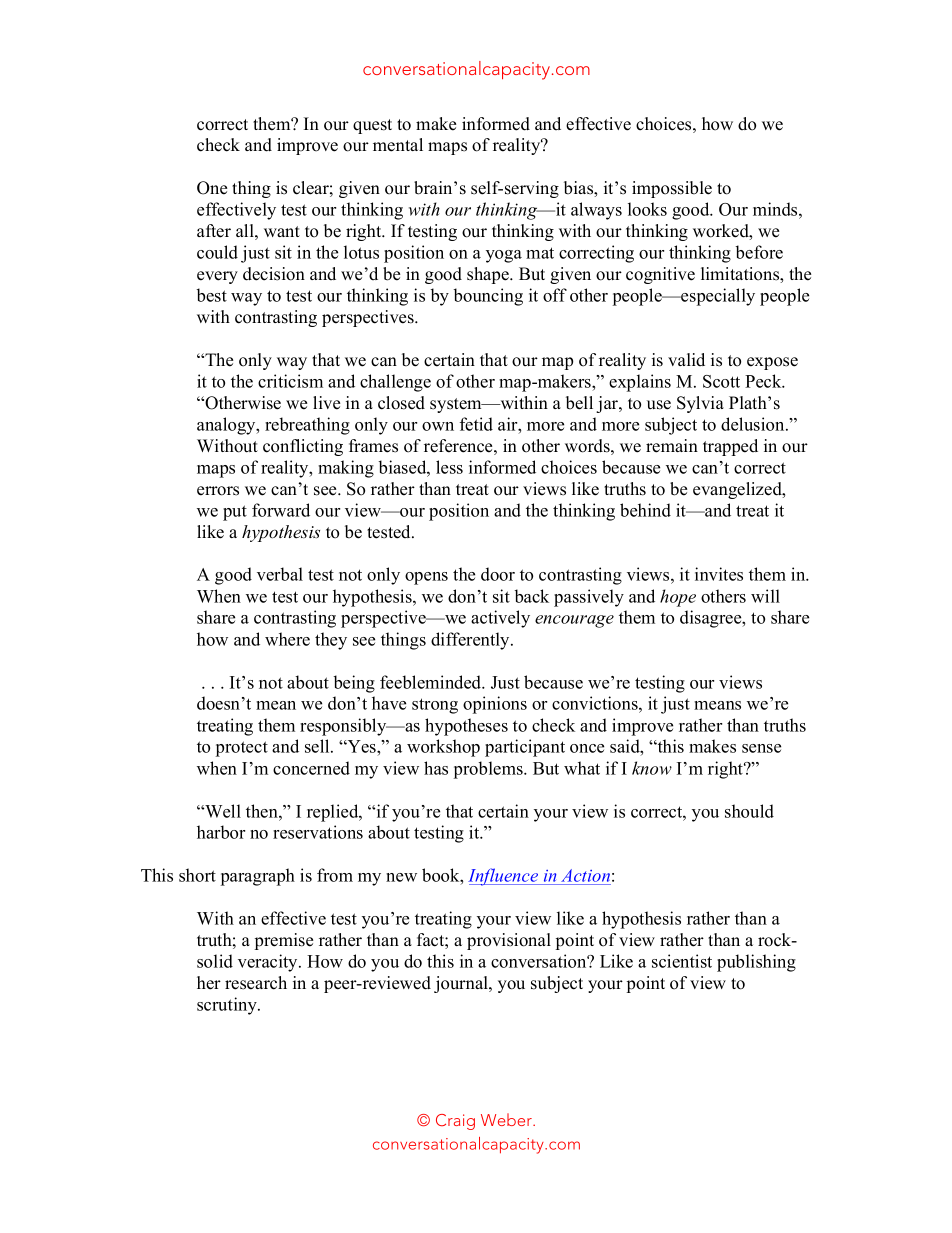  Describe the element at coordinates (228, 1006) in the page. I see `scrutiny` at that location.
